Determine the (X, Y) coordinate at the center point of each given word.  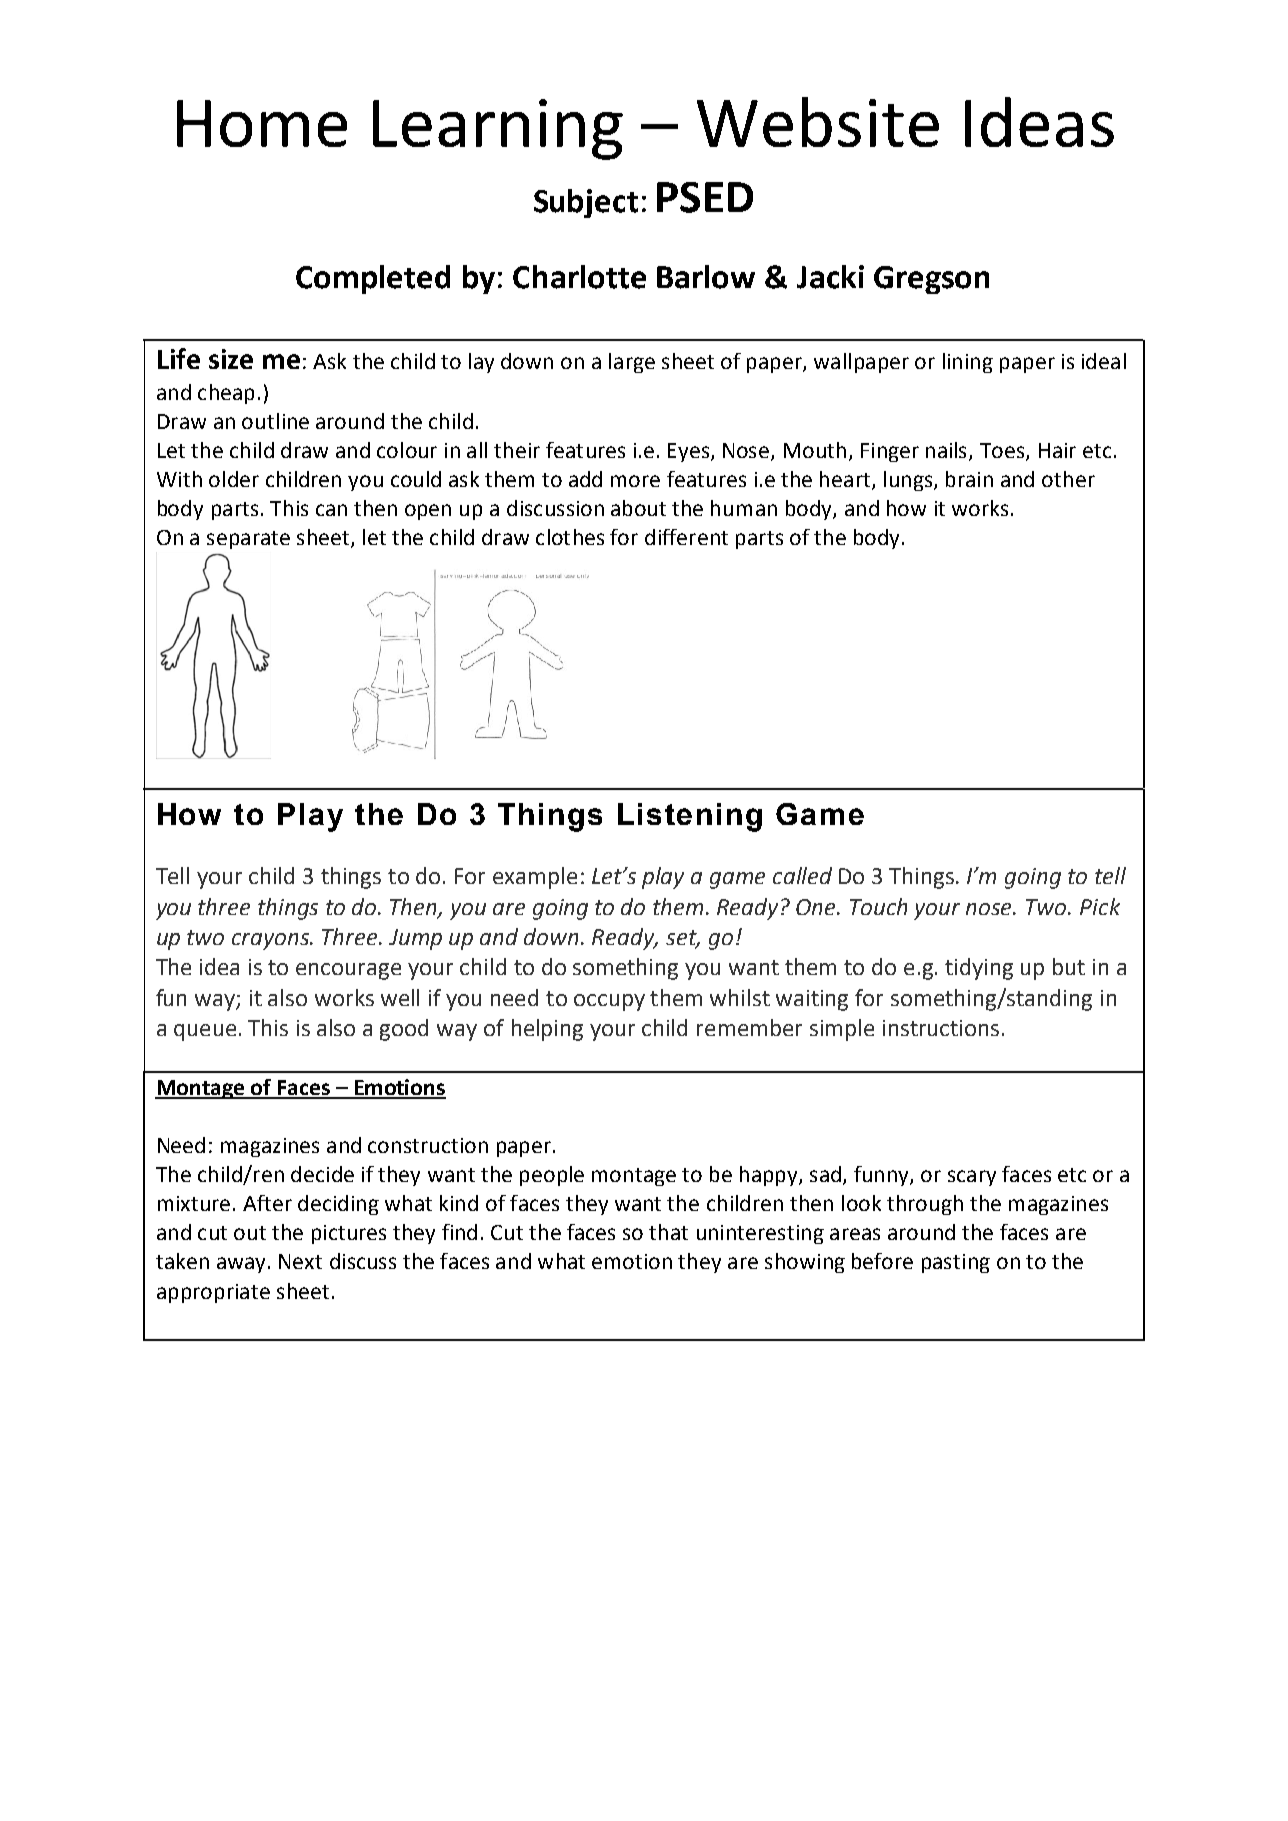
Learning (498, 129)
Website (818, 122)
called (802, 875)
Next (300, 1261)
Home (262, 123)
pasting (956, 1263)
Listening (690, 817)
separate (248, 540)
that (668, 1232)
